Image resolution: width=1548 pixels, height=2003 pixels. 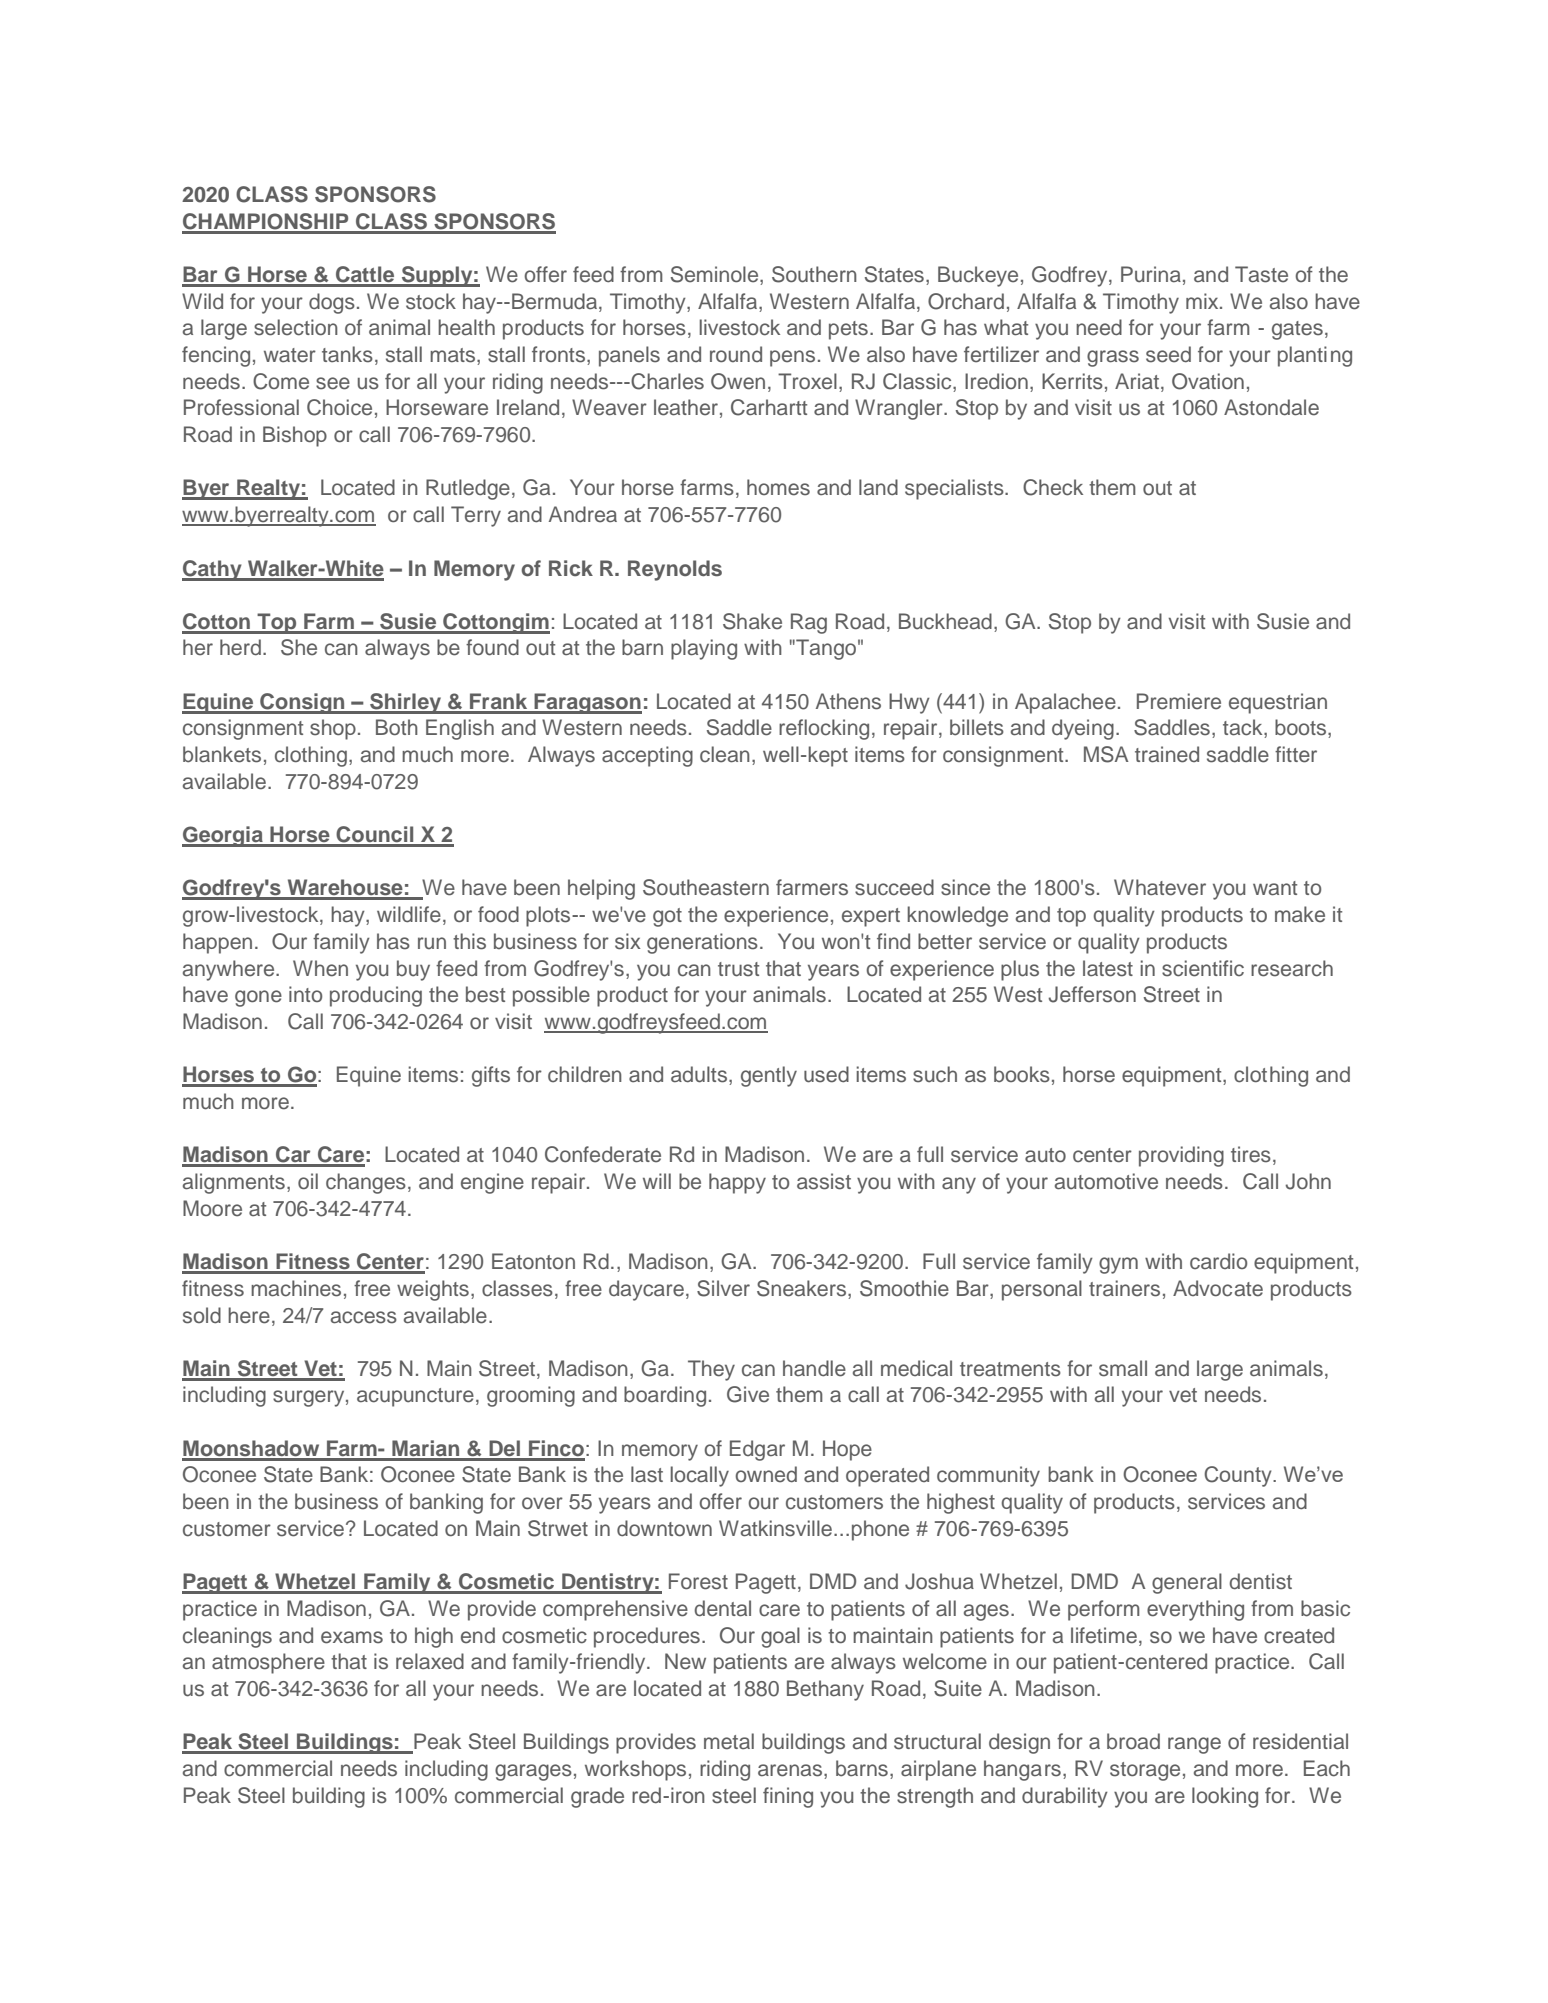 What do you see at coordinates (299, 647) in the screenshot?
I see `She` at bounding box center [299, 647].
